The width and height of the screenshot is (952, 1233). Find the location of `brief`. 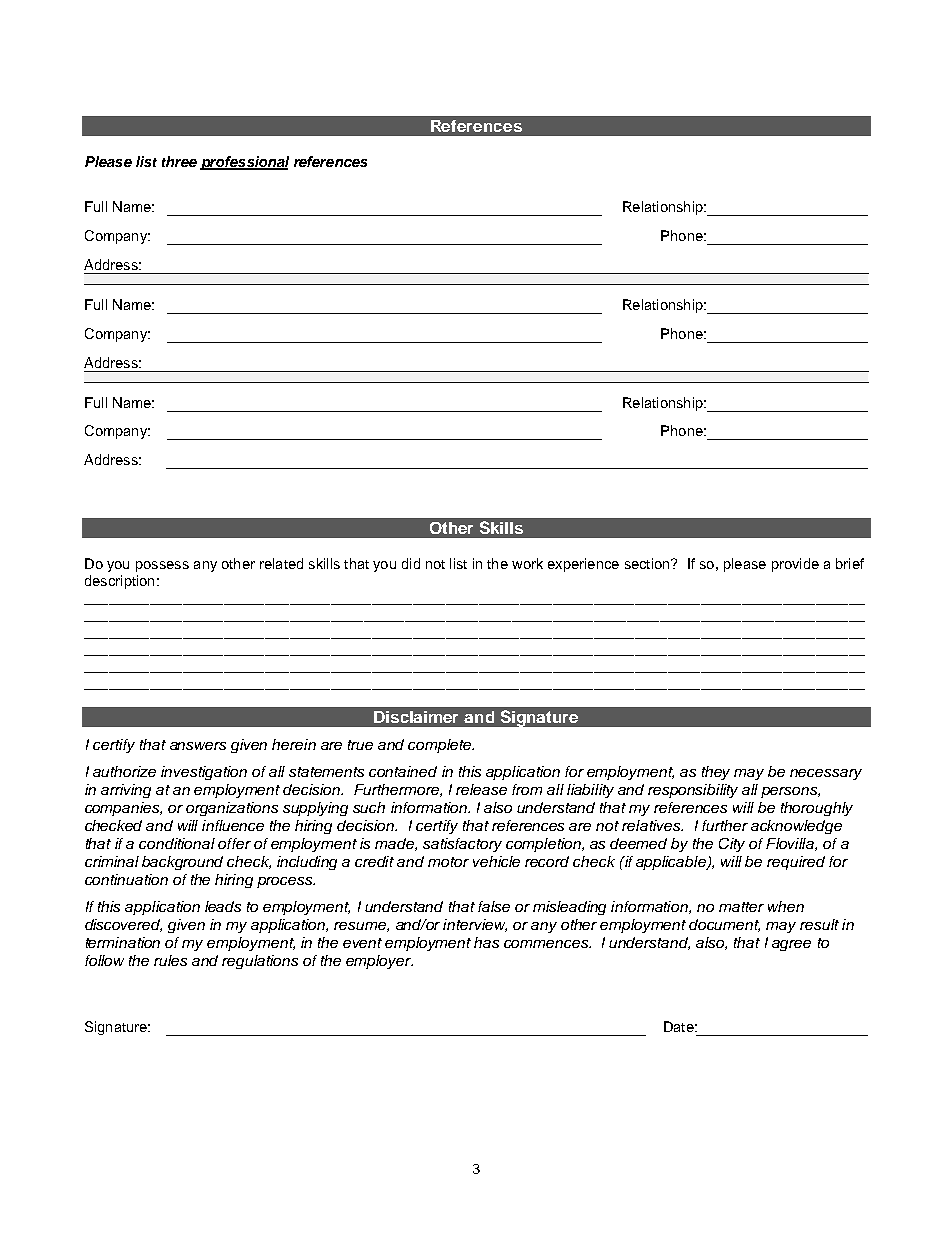

brief is located at coordinates (850, 563).
